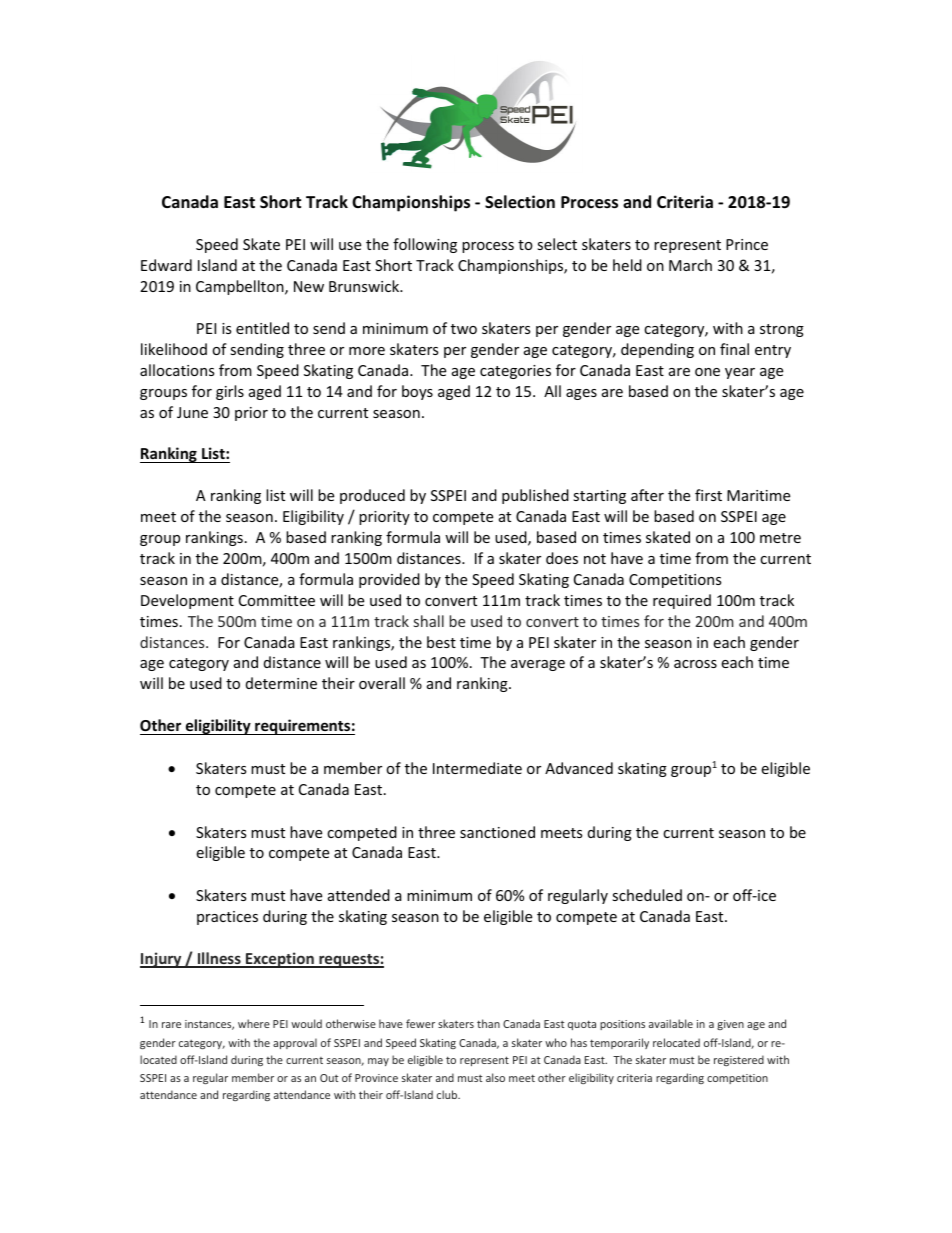  I want to click on across, so click(695, 664).
